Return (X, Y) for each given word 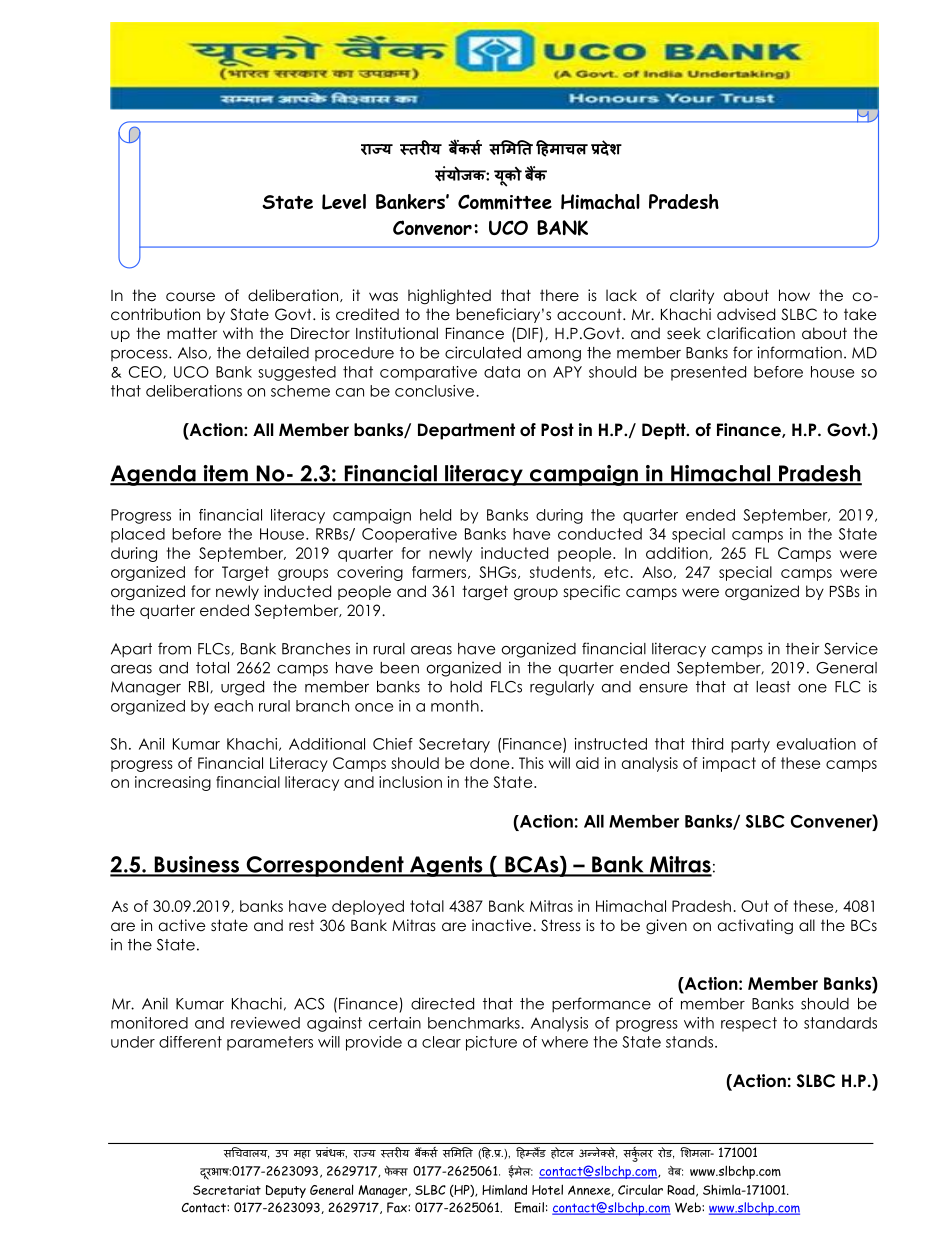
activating (755, 927)
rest (301, 926)
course (190, 297)
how (794, 295)
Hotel (547, 1189)
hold (466, 687)
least (773, 687)
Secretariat (227, 1190)
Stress (561, 925)
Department (466, 431)
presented (708, 373)
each (233, 706)
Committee (505, 202)
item (225, 474)
